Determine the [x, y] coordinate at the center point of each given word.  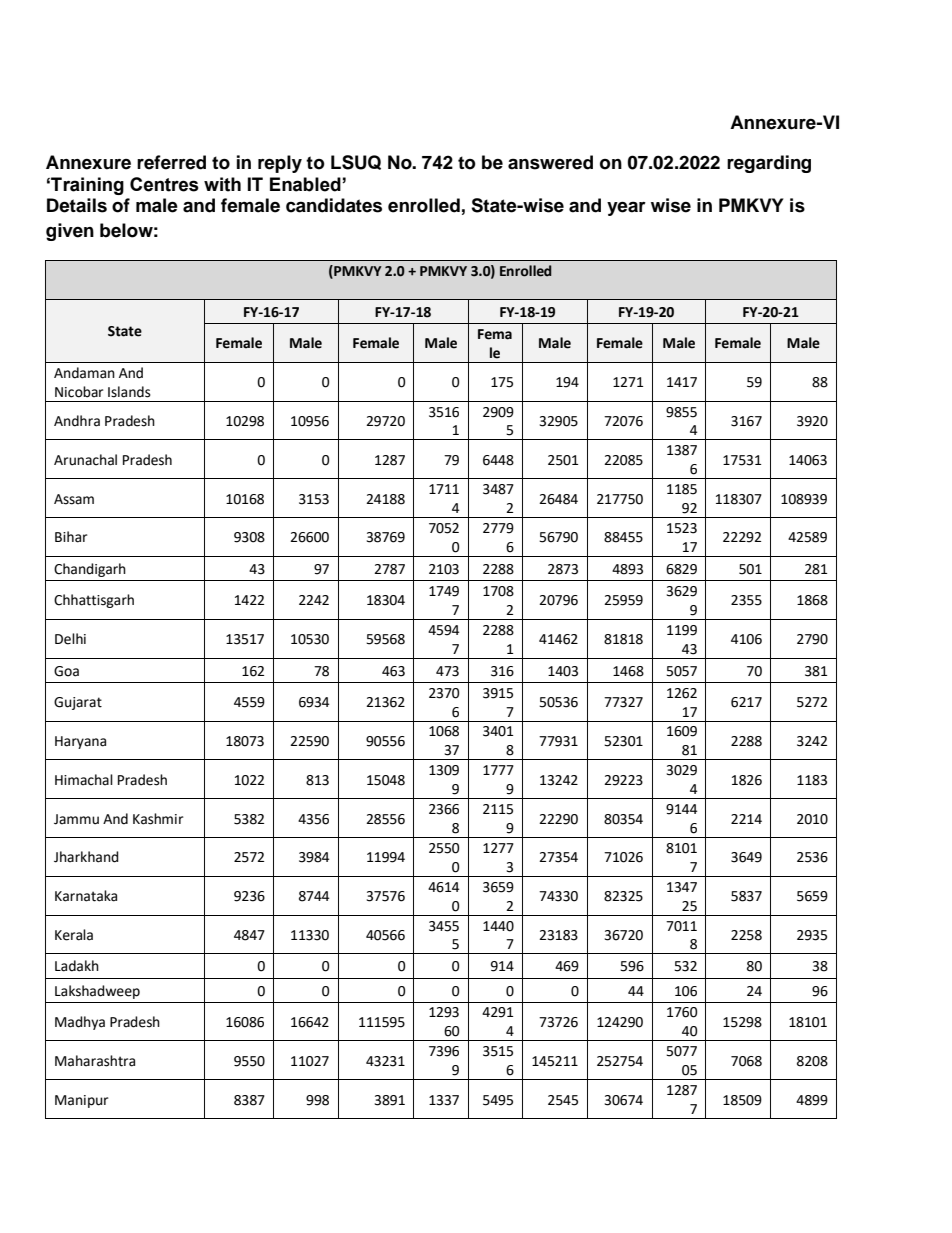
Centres [164, 184]
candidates [334, 205]
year [626, 208]
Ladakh [77, 966]
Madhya [80, 1023]
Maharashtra [95, 1061]
